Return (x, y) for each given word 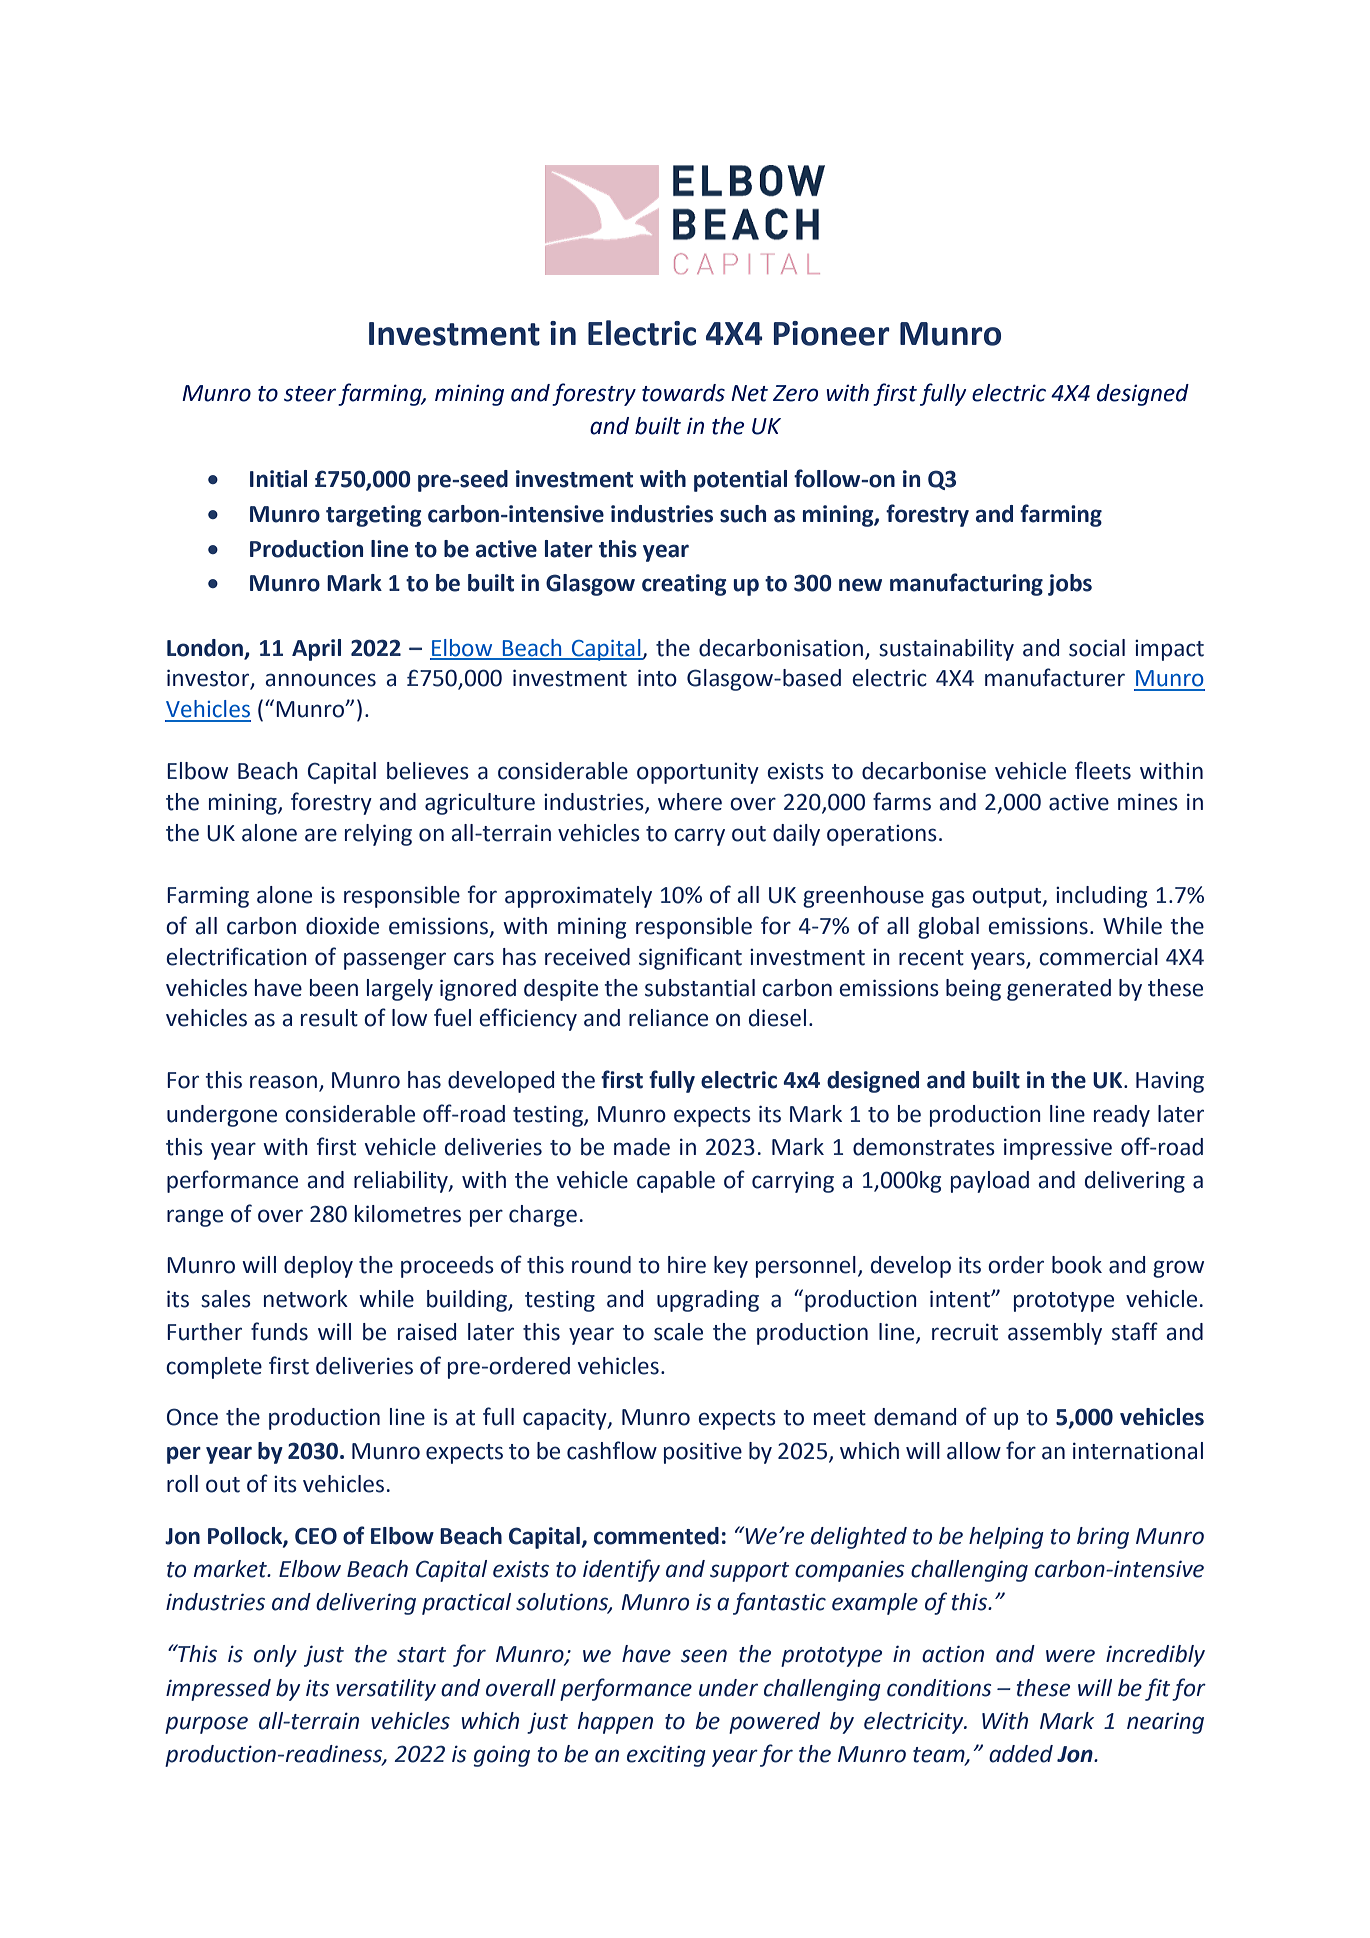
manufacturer (1055, 677)
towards (683, 393)
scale (678, 1332)
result (329, 1018)
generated (1059, 990)
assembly (1055, 1334)
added (1021, 1754)
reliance (668, 1018)
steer (310, 394)
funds (279, 1331)
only (275, 1656)
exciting (666, 1756)
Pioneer (832, 333)
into (657, 678)
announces (320, 680)
